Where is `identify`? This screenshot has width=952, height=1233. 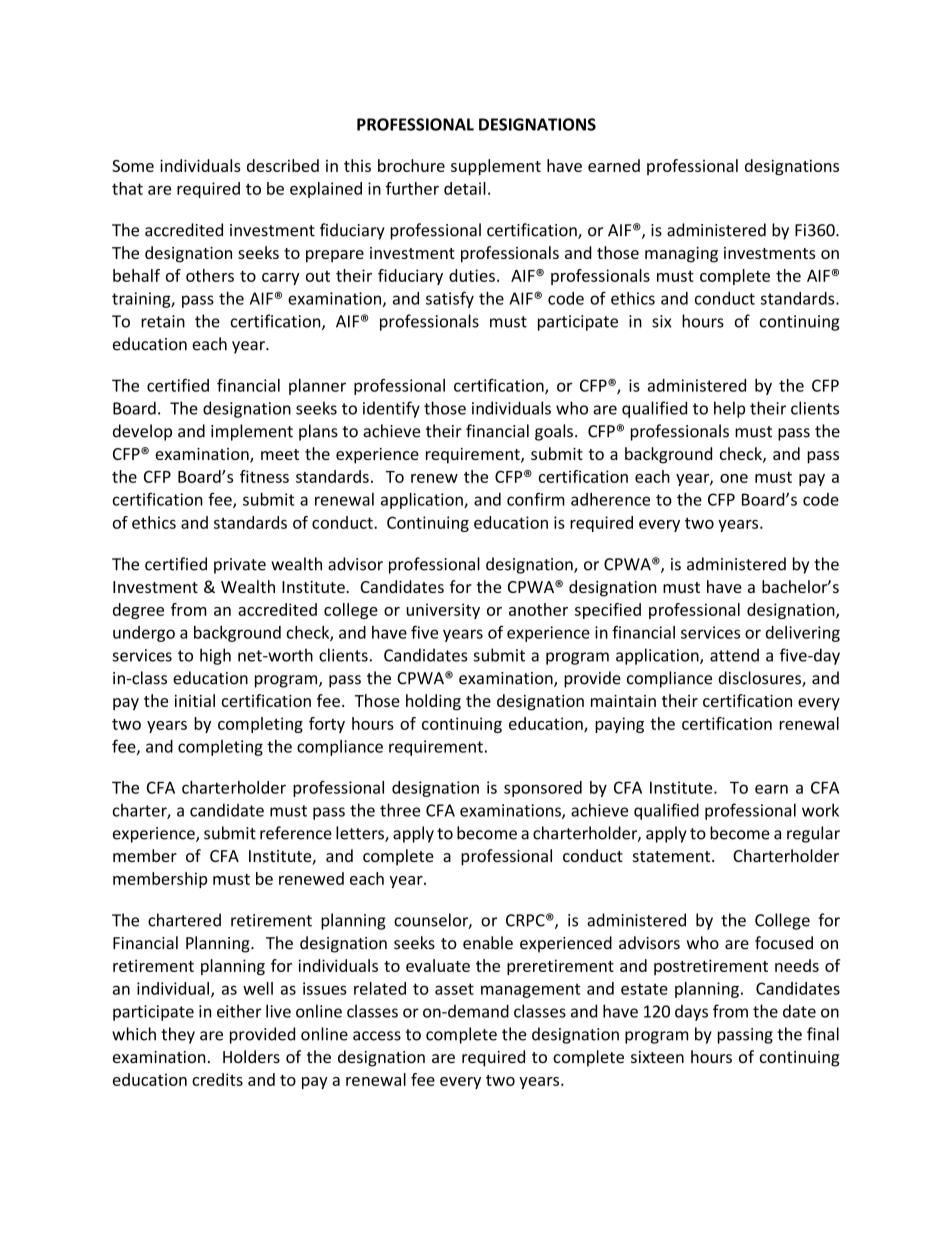
identify is located at coordinates (391, 409).
